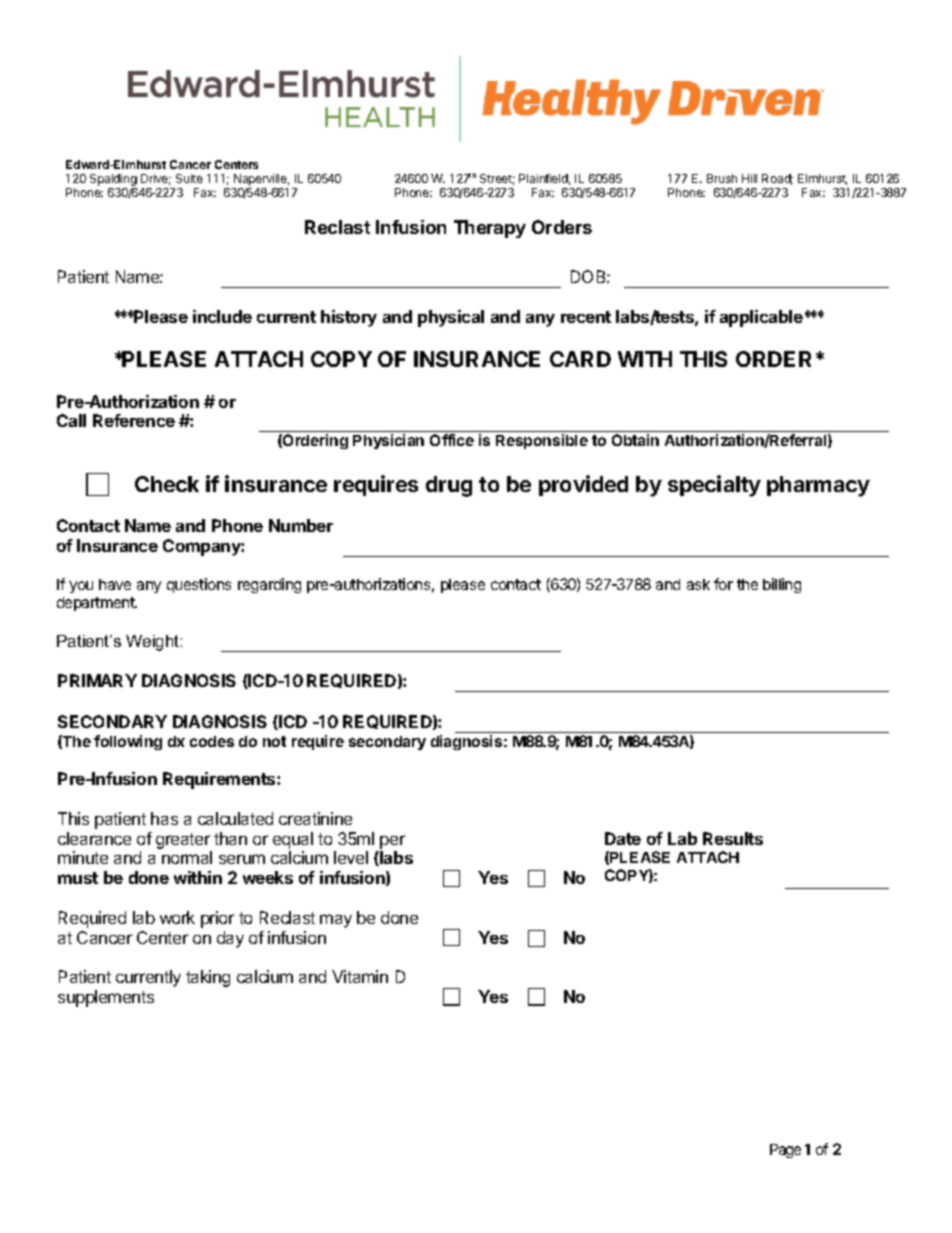  What do you see at coordinates (490, 229) in the screenshot?
I see `Therapy` at bounding box center [490, 229].
